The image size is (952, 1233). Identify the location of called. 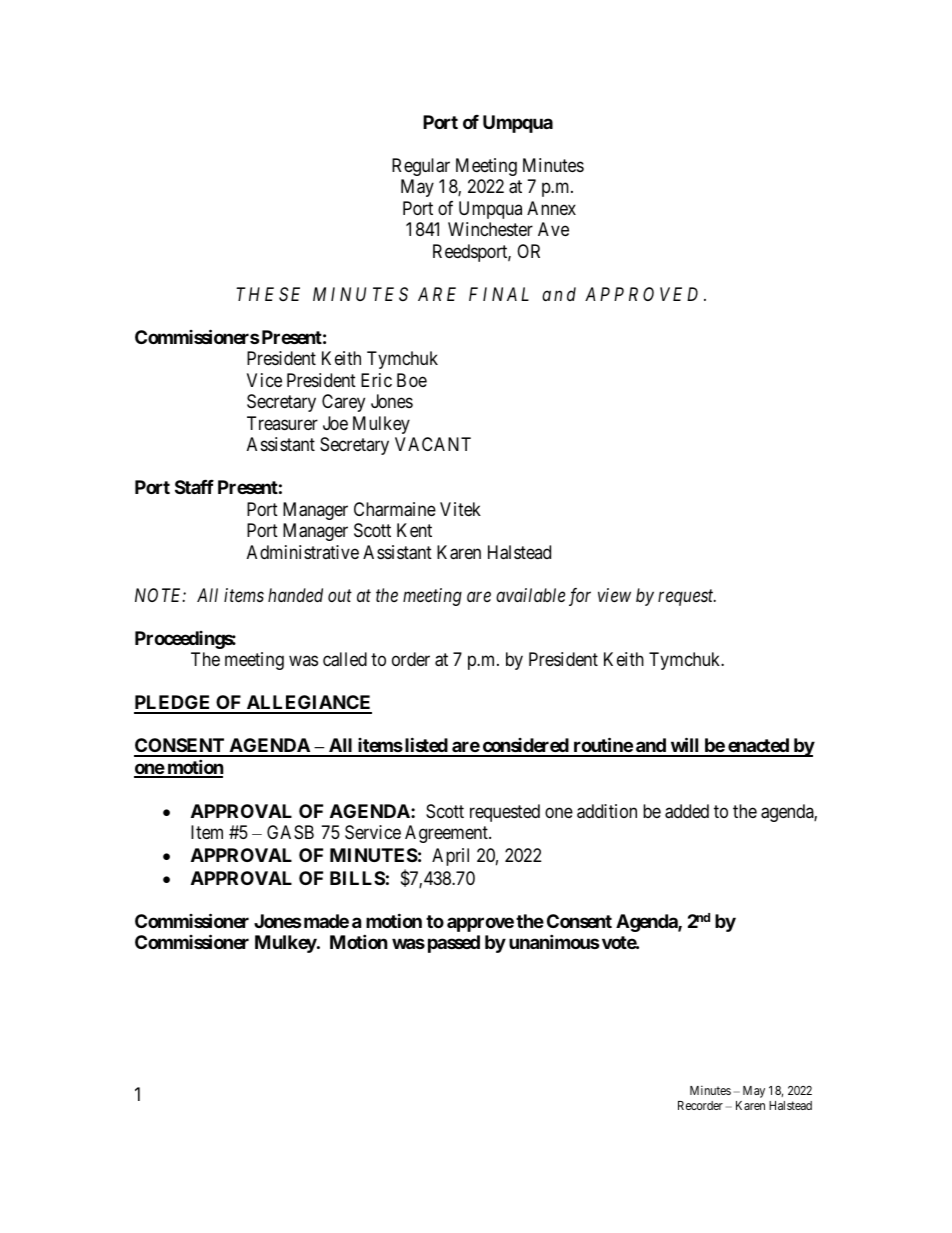
(345, 659).
